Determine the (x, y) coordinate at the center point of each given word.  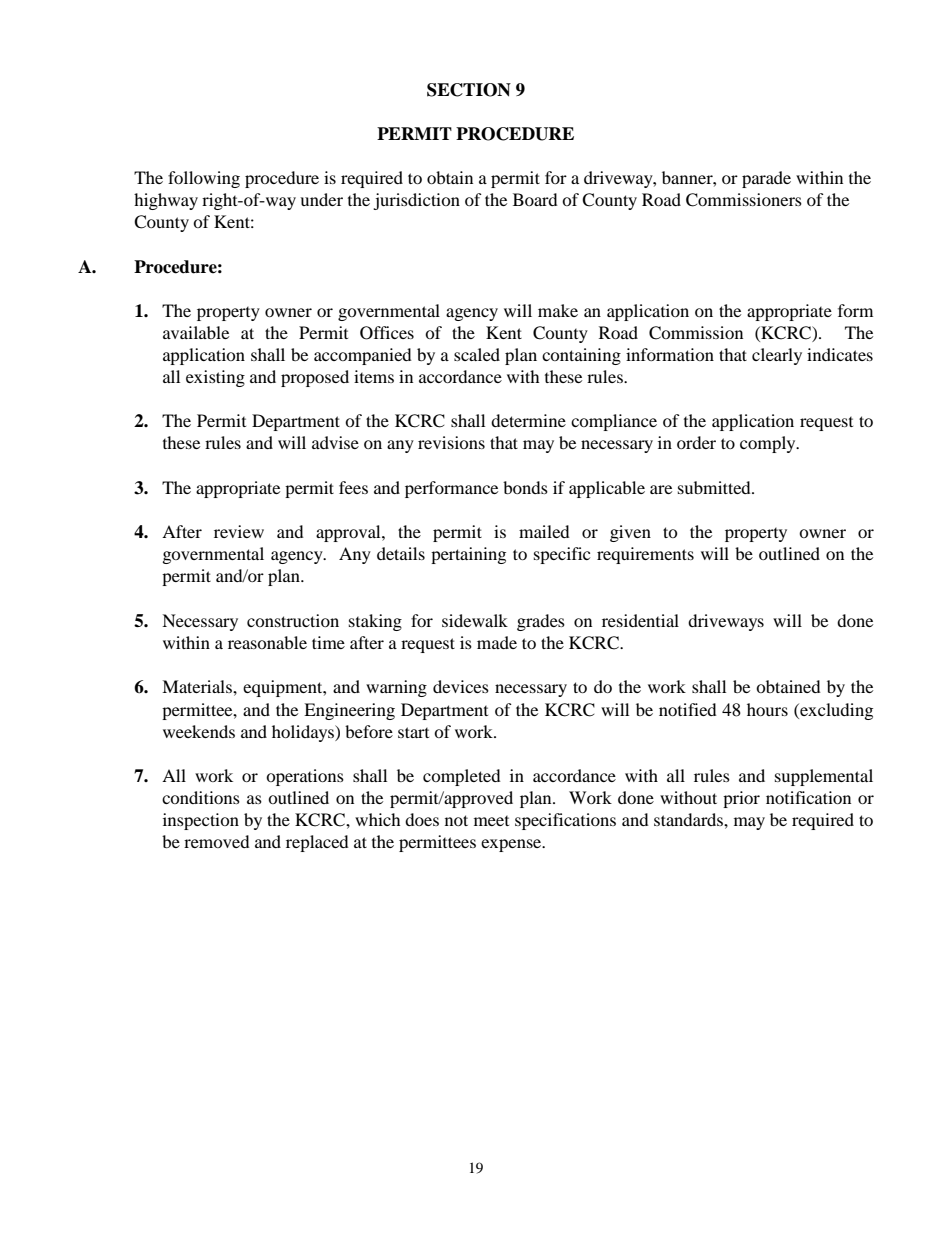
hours (767, 709)
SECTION (469, 90)
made (497, 642)
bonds (525, 487)
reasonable (267, 642)
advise (335, 442)
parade (766, 179)
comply (769, 444)
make (558, 310)
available (196, 332)
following (204, 179)
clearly (777, 356)
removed (217, 841)
